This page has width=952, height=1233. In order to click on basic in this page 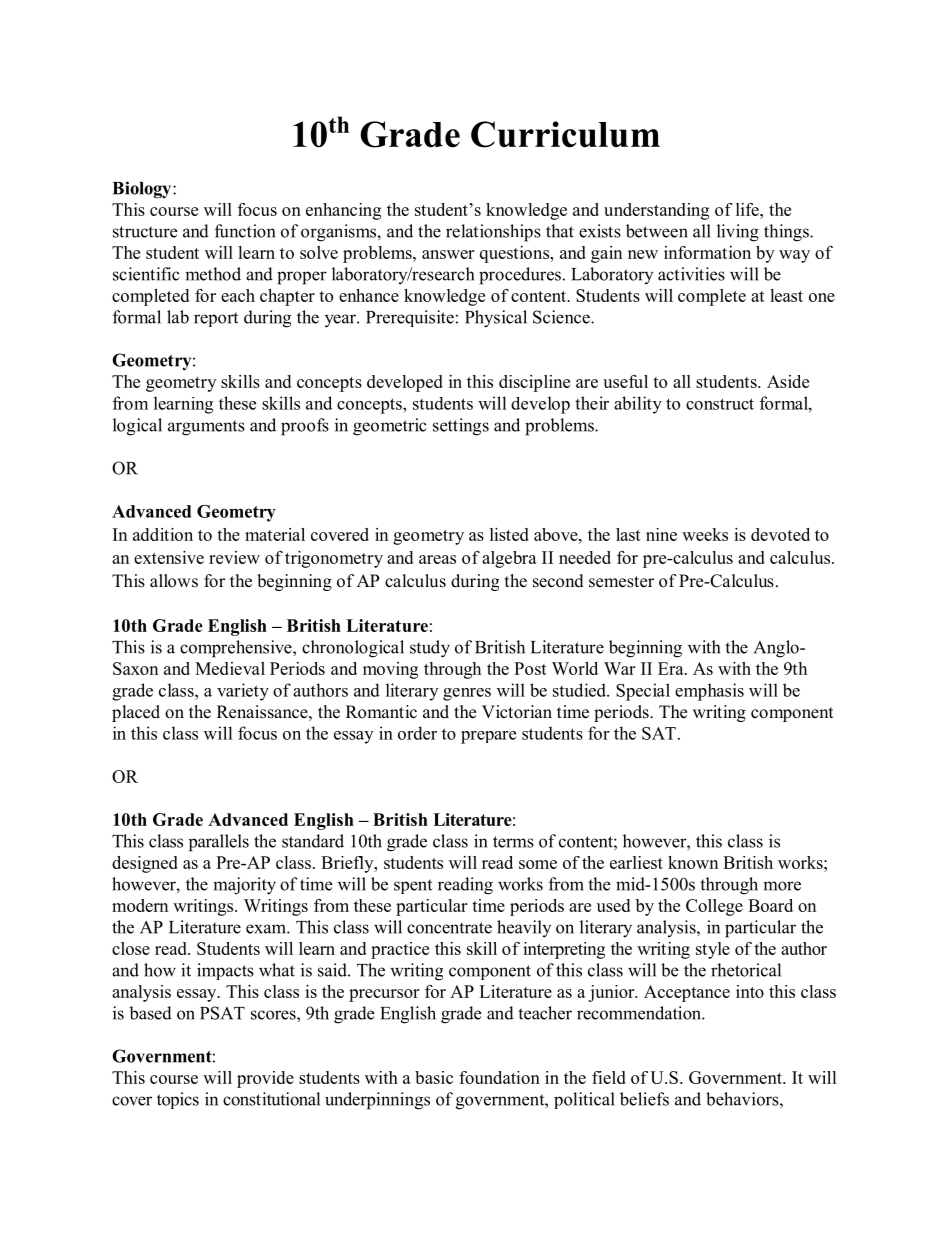, I will do `click(434, 1077)`.
